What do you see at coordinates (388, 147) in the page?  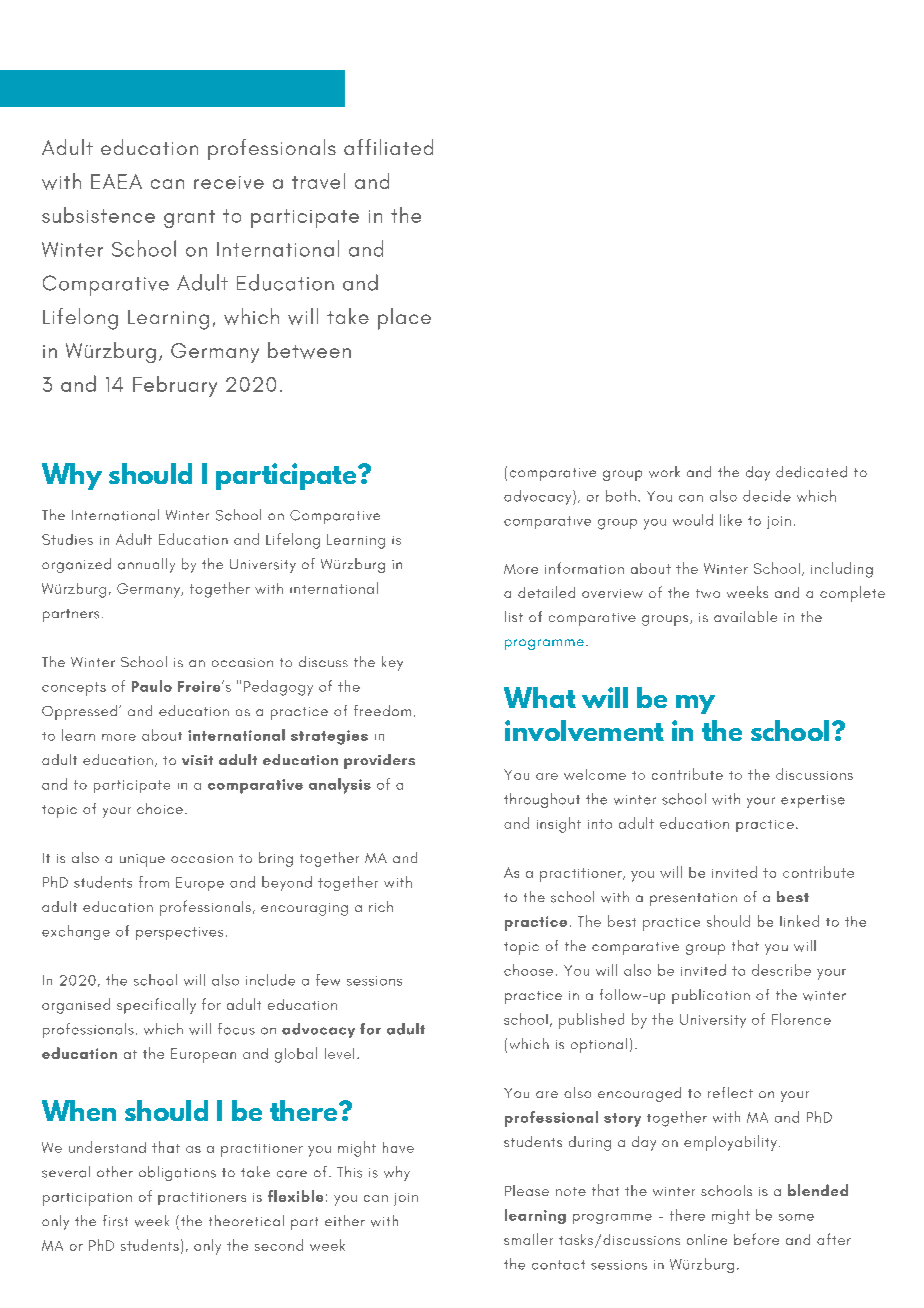 I see `affiliated` at bounding box center [388, 147].
